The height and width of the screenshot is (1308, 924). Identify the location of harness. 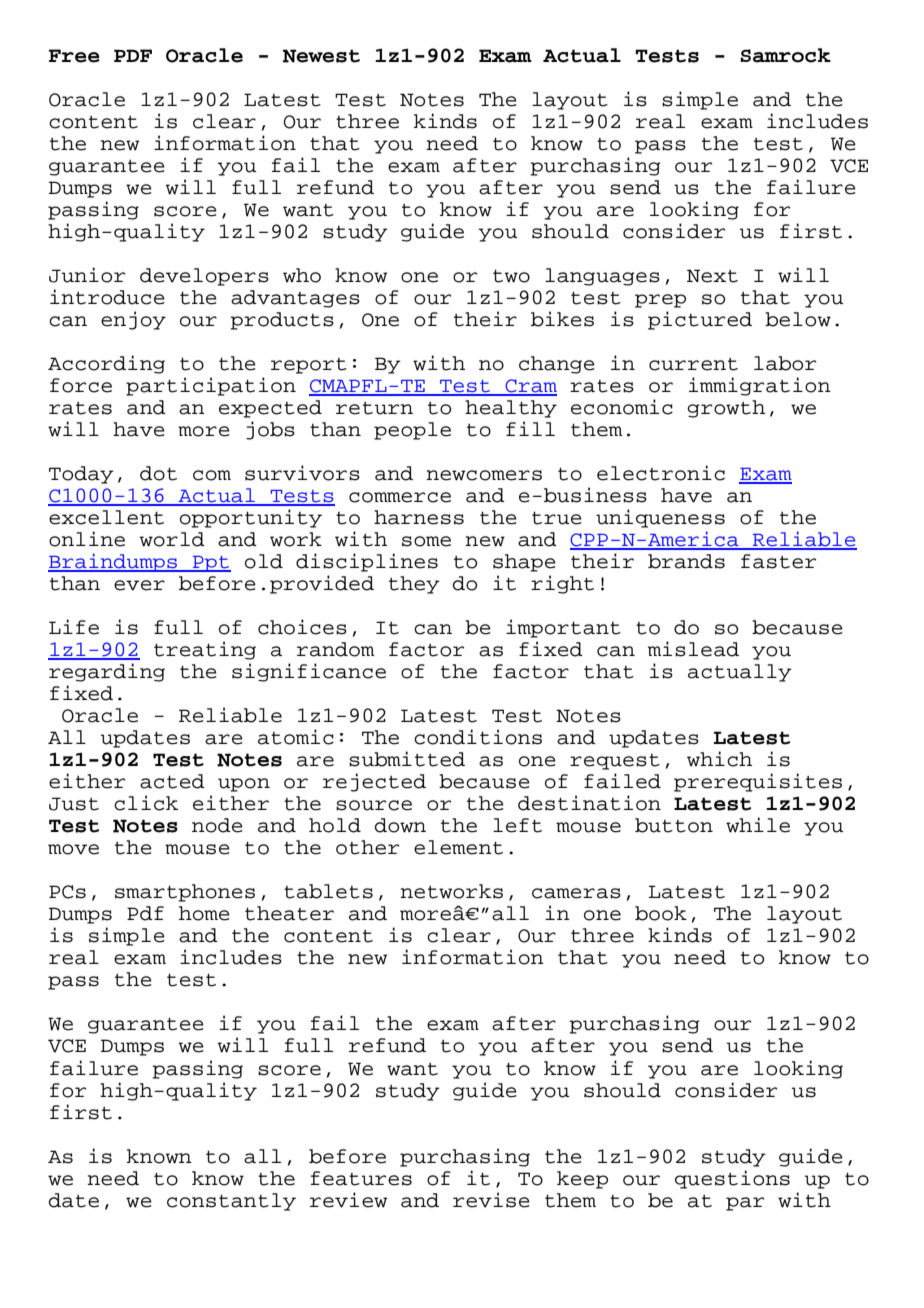
(419, 517).
